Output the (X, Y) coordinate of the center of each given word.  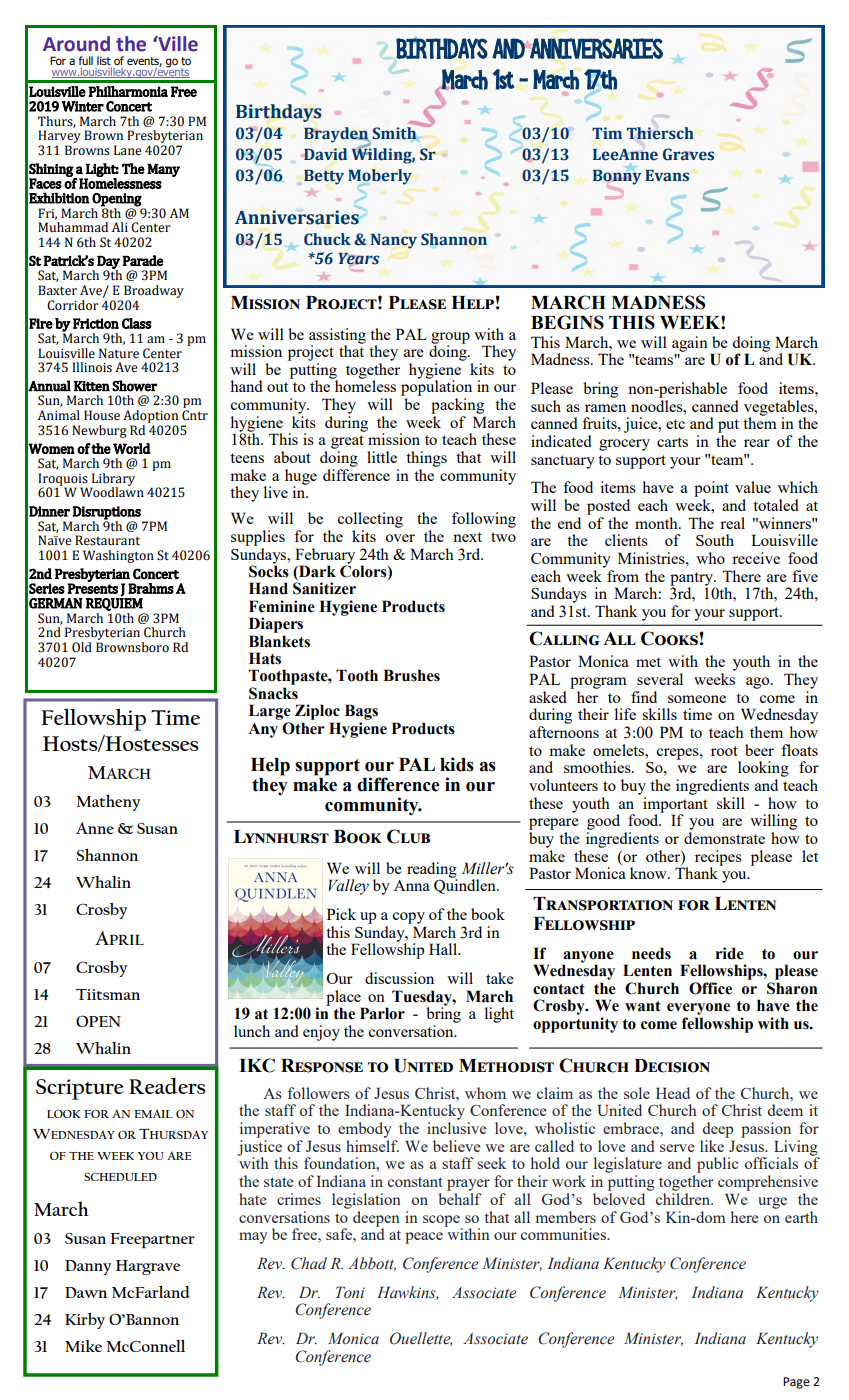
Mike (83, 1346)
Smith (395, 132)
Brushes (411, 675)
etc (675, 424)
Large (270, 712)
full (85, 60)
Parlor (382, 1013)
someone (697, 699)
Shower (134, 386)
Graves (688, 154)
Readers (167, 1085)
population (436, 387)
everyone (698, 1009)
